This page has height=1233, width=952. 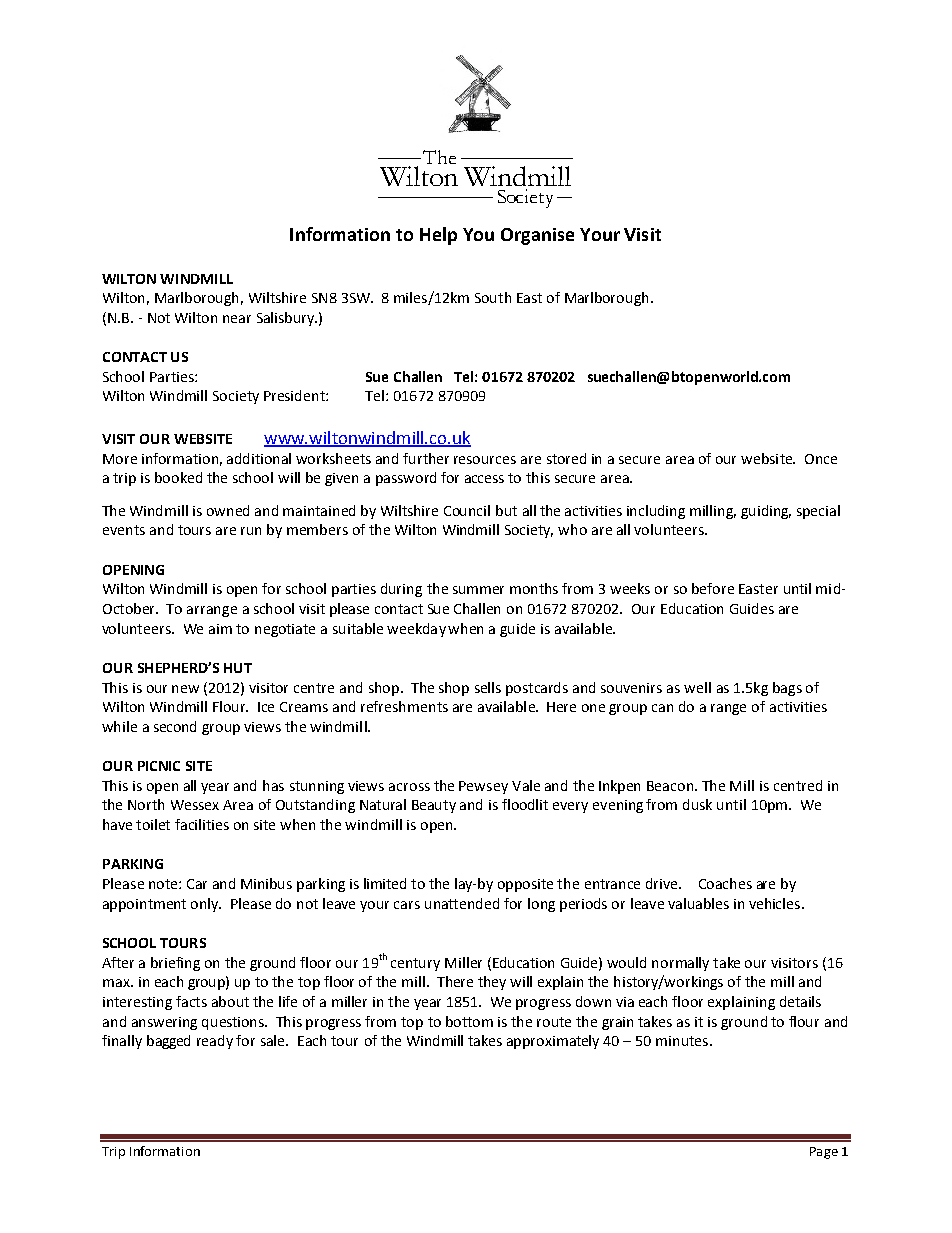 What do you see at coordinates (697, 687) in the page?
I see `well` at bounding box center [697, 687].
